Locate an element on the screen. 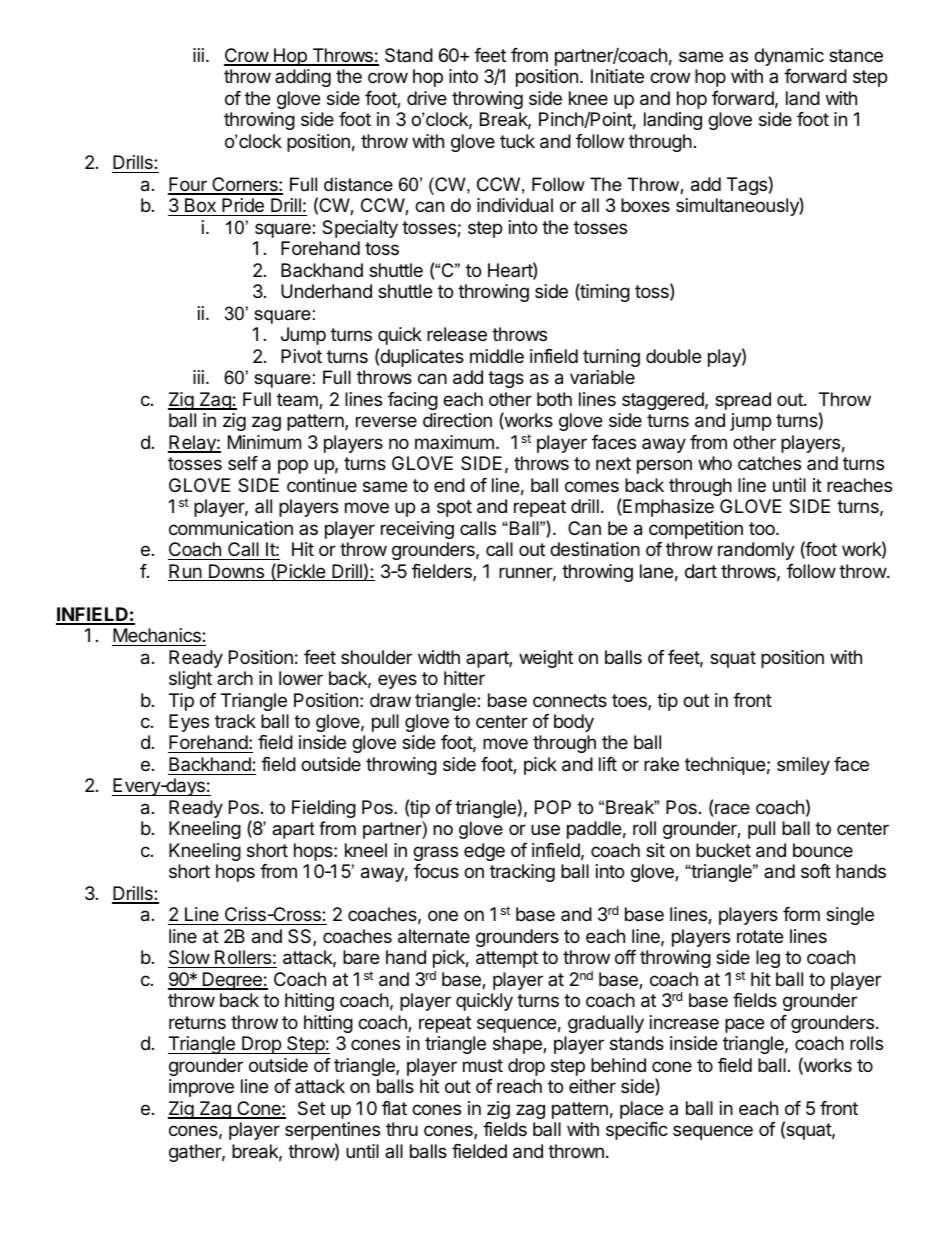 This screenshot has width=952, height=1233. pace is located at coordinates (744, 1025).
